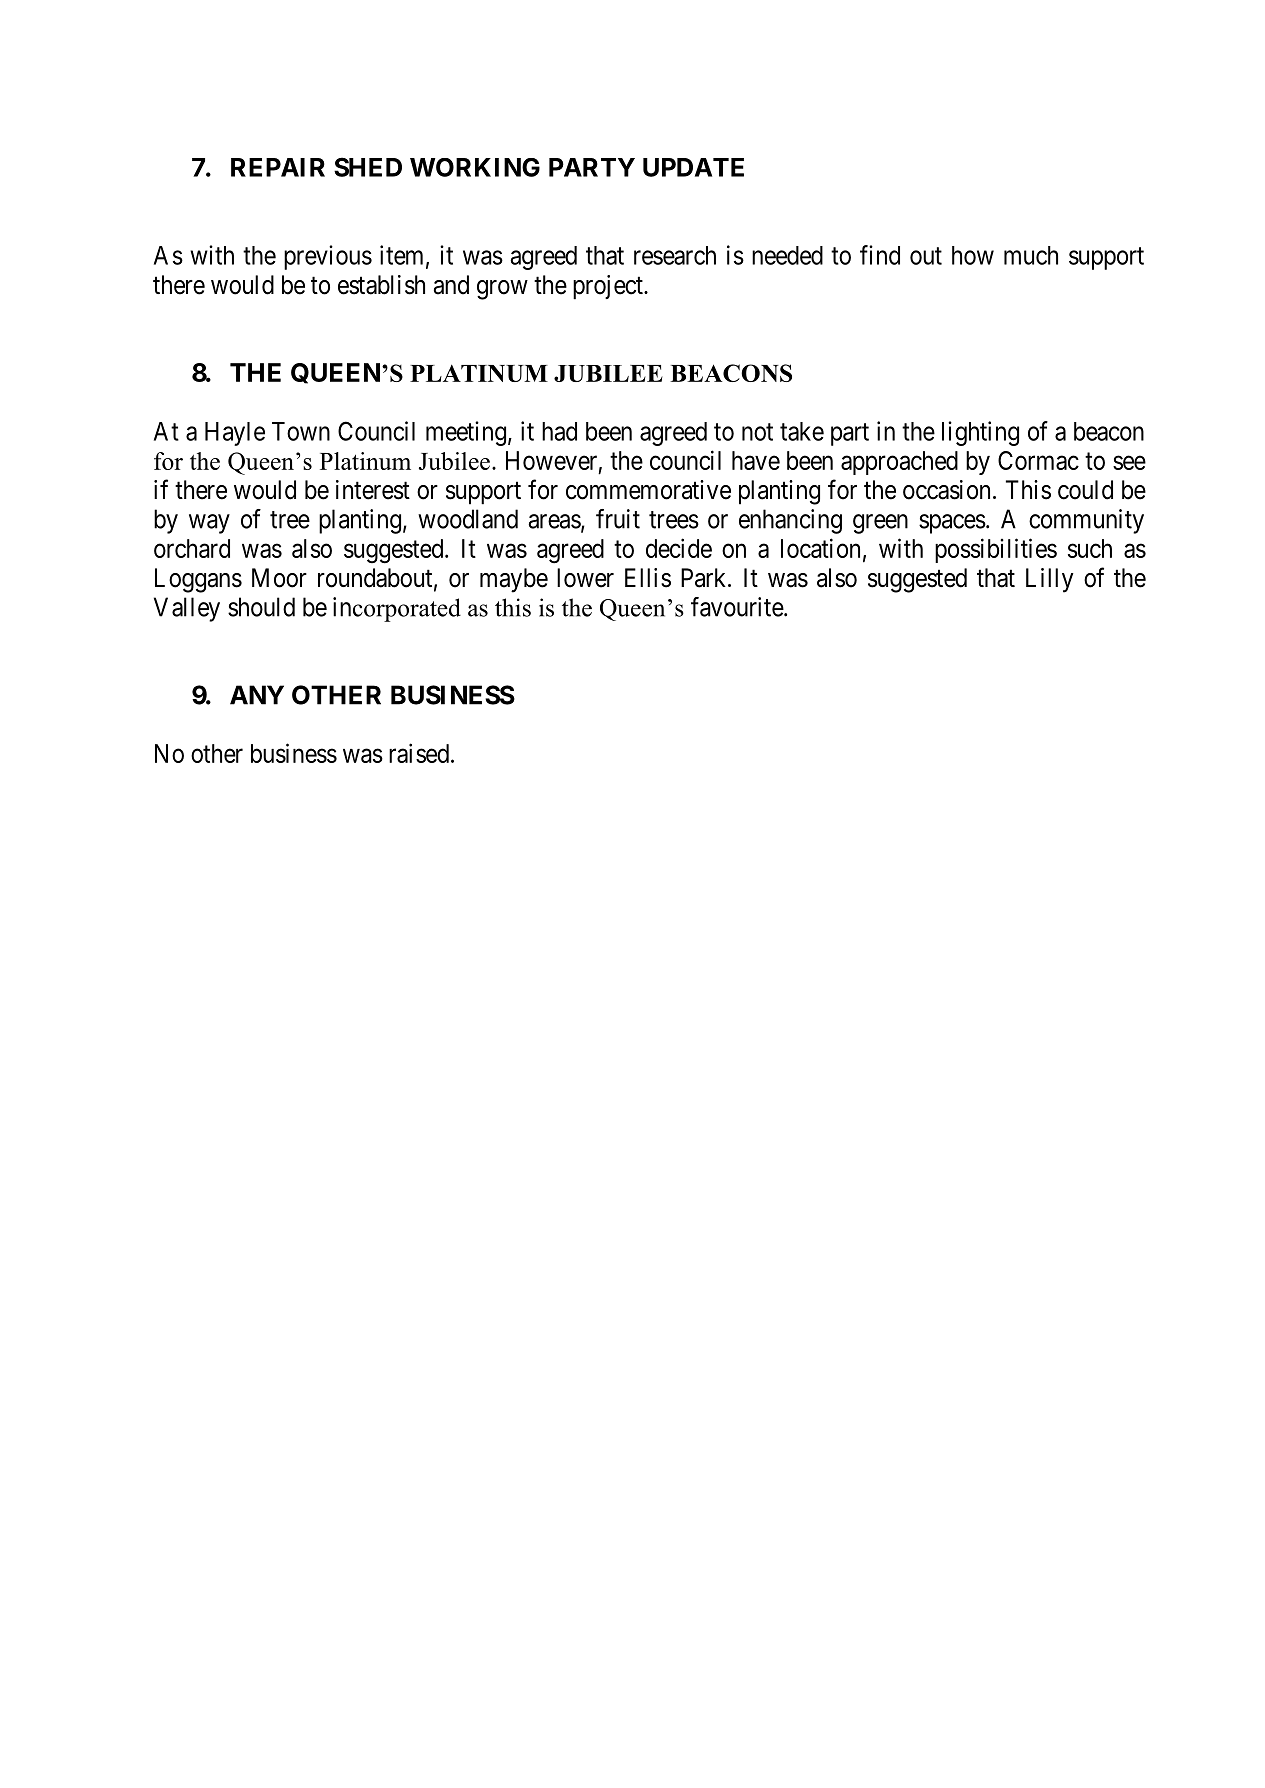 The image size is (1265, 1788). Describe the element at coordinates (278, 167) in the screenshot. I see `REPAIR` at that location.
